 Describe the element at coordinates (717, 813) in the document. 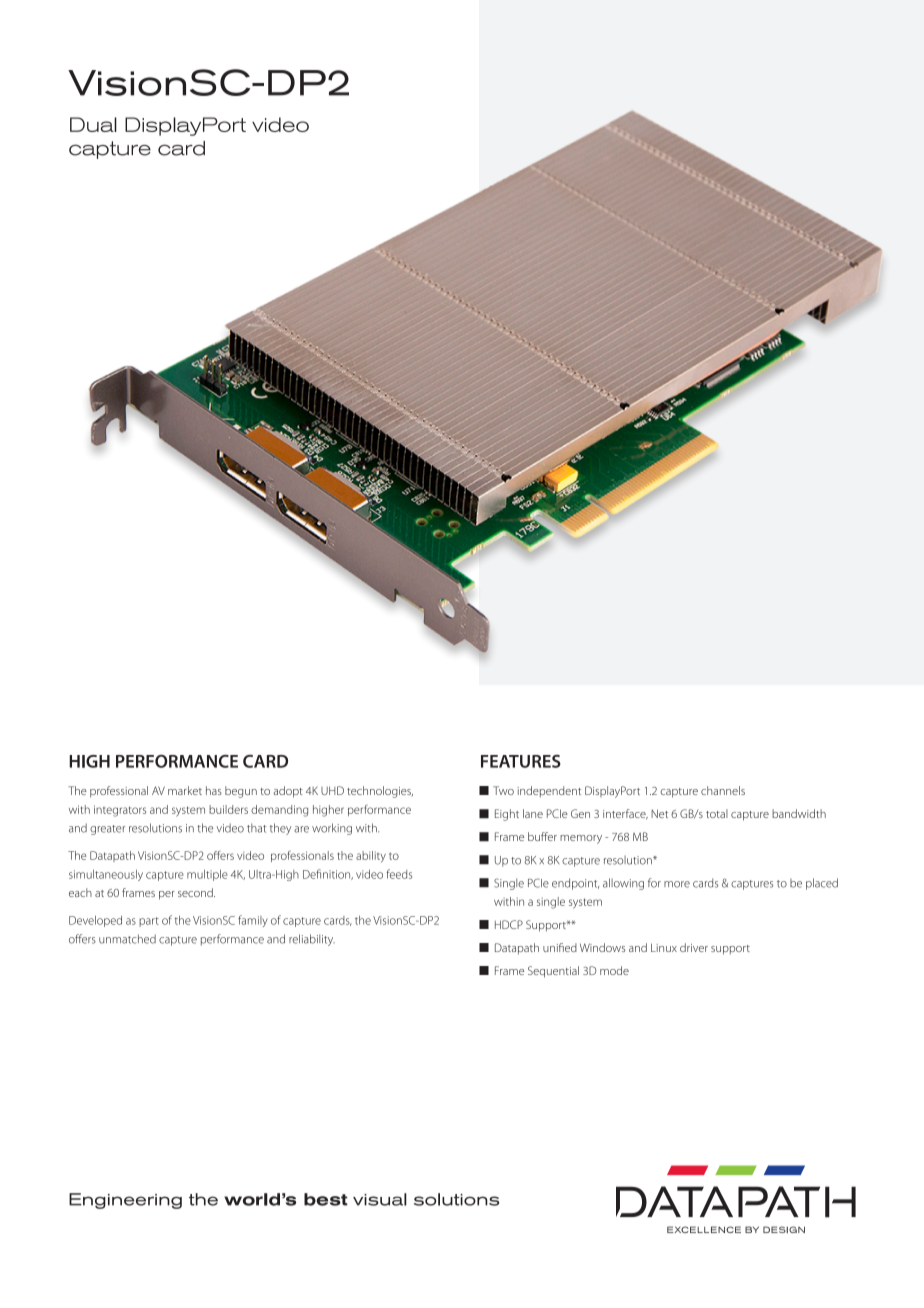

I see `total` at that location.
